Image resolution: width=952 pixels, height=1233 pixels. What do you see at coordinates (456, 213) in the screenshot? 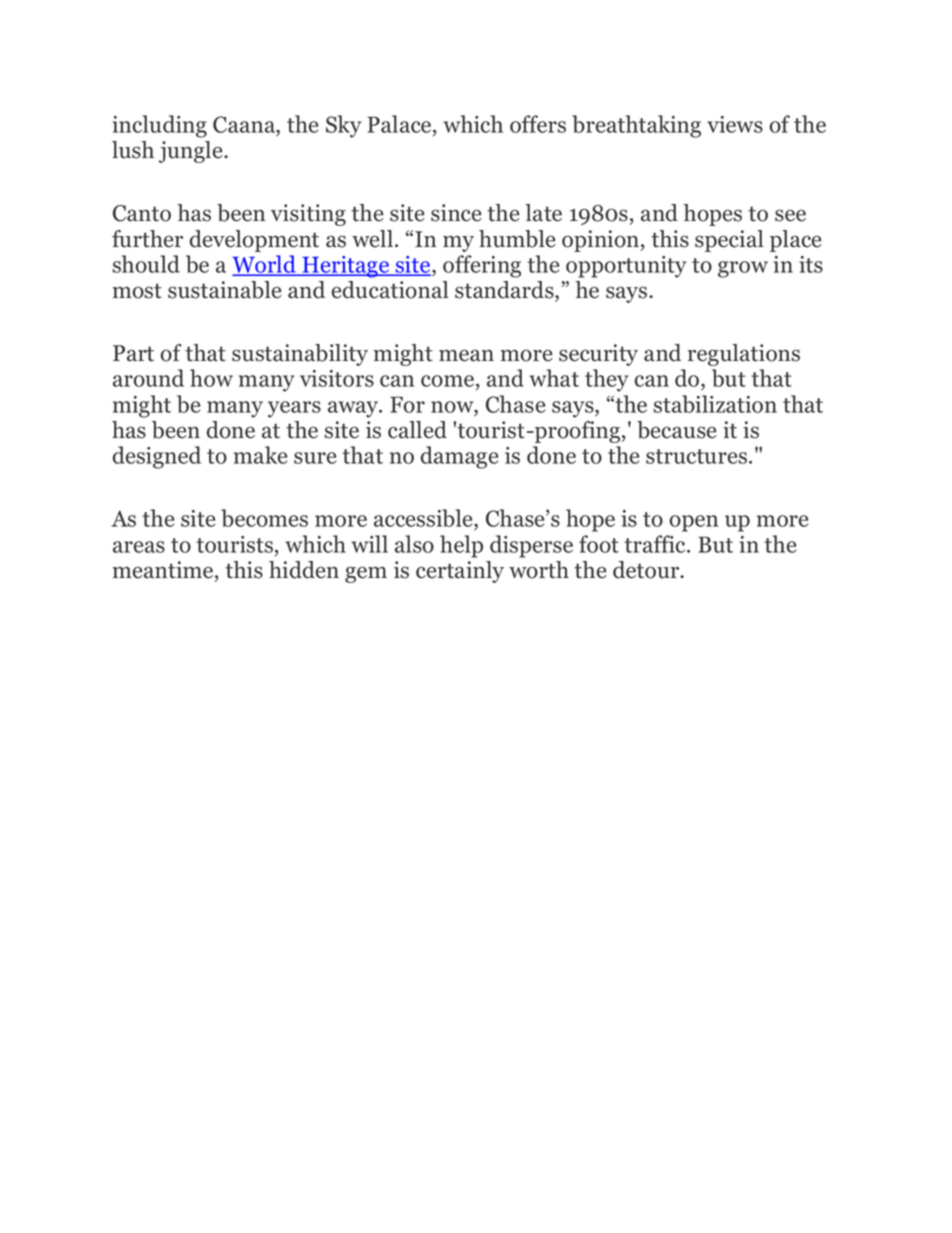
I see `since` at bounding box center [456, 213].
